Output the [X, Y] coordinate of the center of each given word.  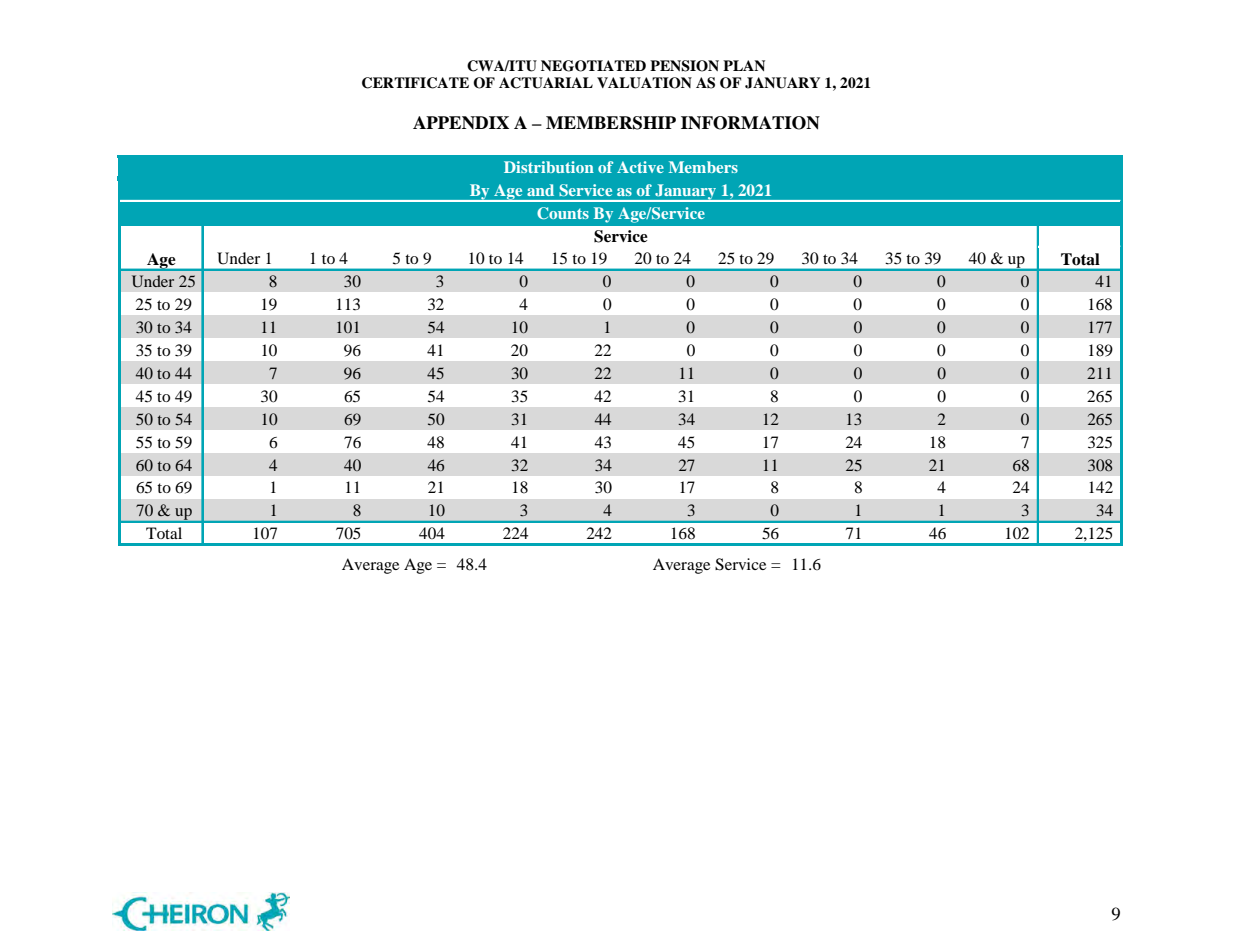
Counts [563, 213]
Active [640, 167]
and [540, 190]
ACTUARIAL [546, 83]
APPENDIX [461, 122]
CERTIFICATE [415, 83]
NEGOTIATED [593, 66]
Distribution [549, 167]
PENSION [684, 66]
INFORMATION [750, 123]
